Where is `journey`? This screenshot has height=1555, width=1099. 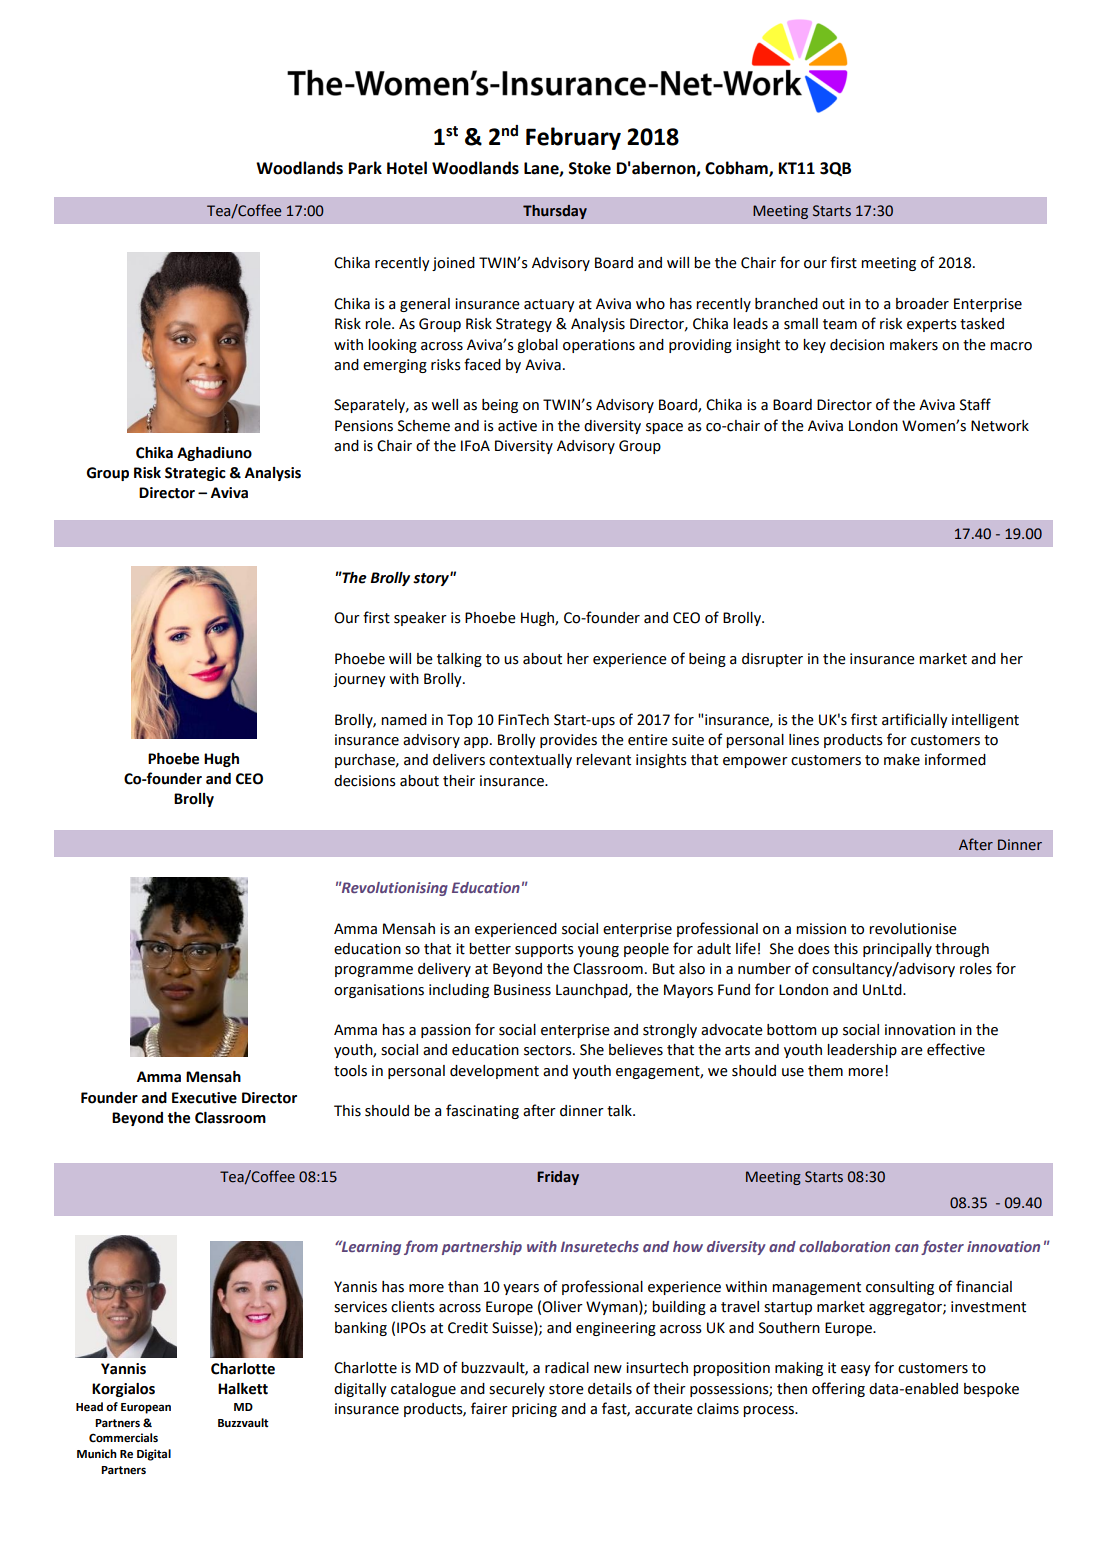 journey is located at coordinates (359, 680).
